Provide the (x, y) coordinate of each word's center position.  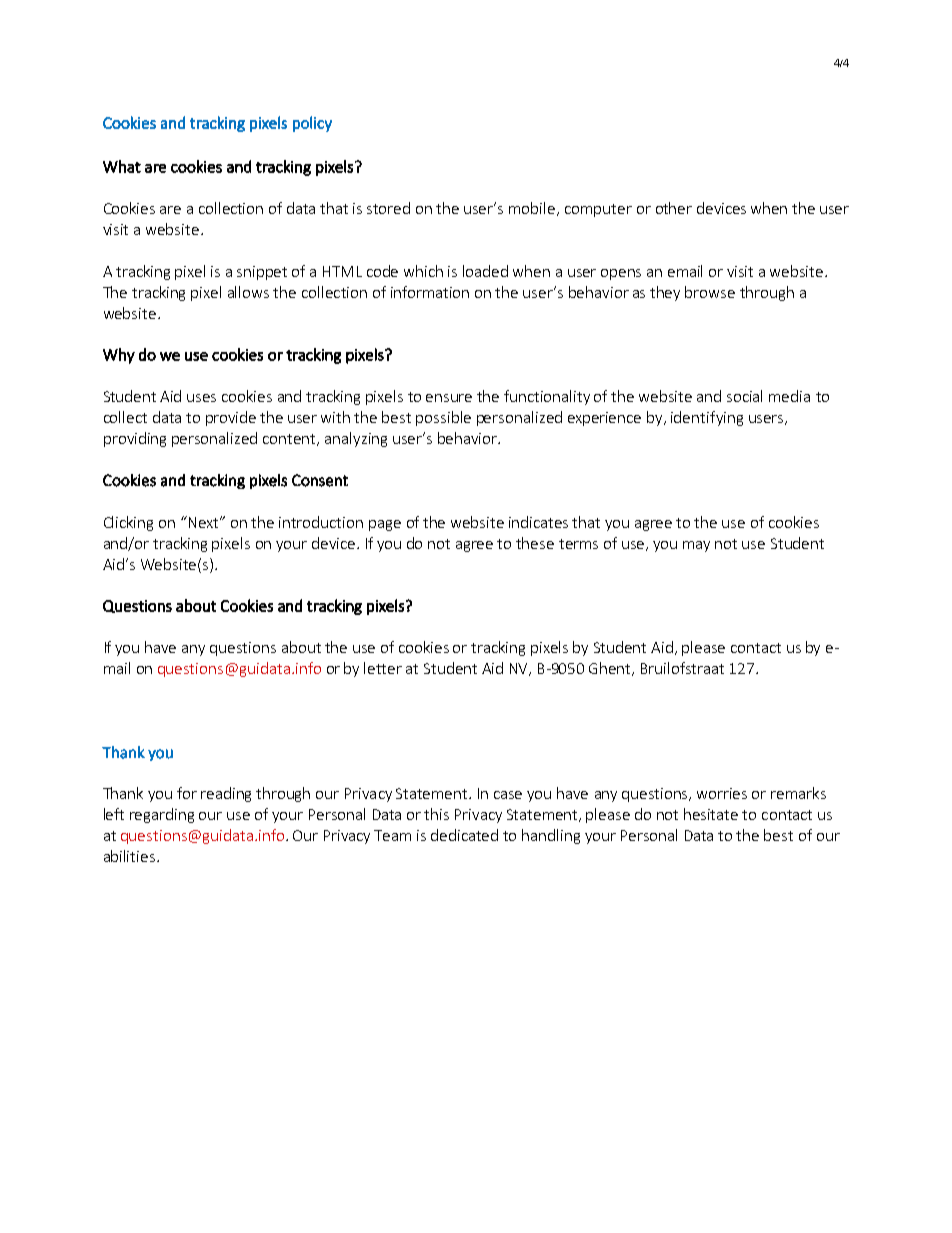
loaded (485, 271)
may (696, 546)
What (122, 166)
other (674, 208)
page (385, 525)
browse (710, 292)
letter (383, 668)
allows (248, 292)
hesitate (711, 814)
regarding (162, 815)
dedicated (464, 835)
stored (388, 208)
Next (205, 522)
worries (722, 793)
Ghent (611, 669)
